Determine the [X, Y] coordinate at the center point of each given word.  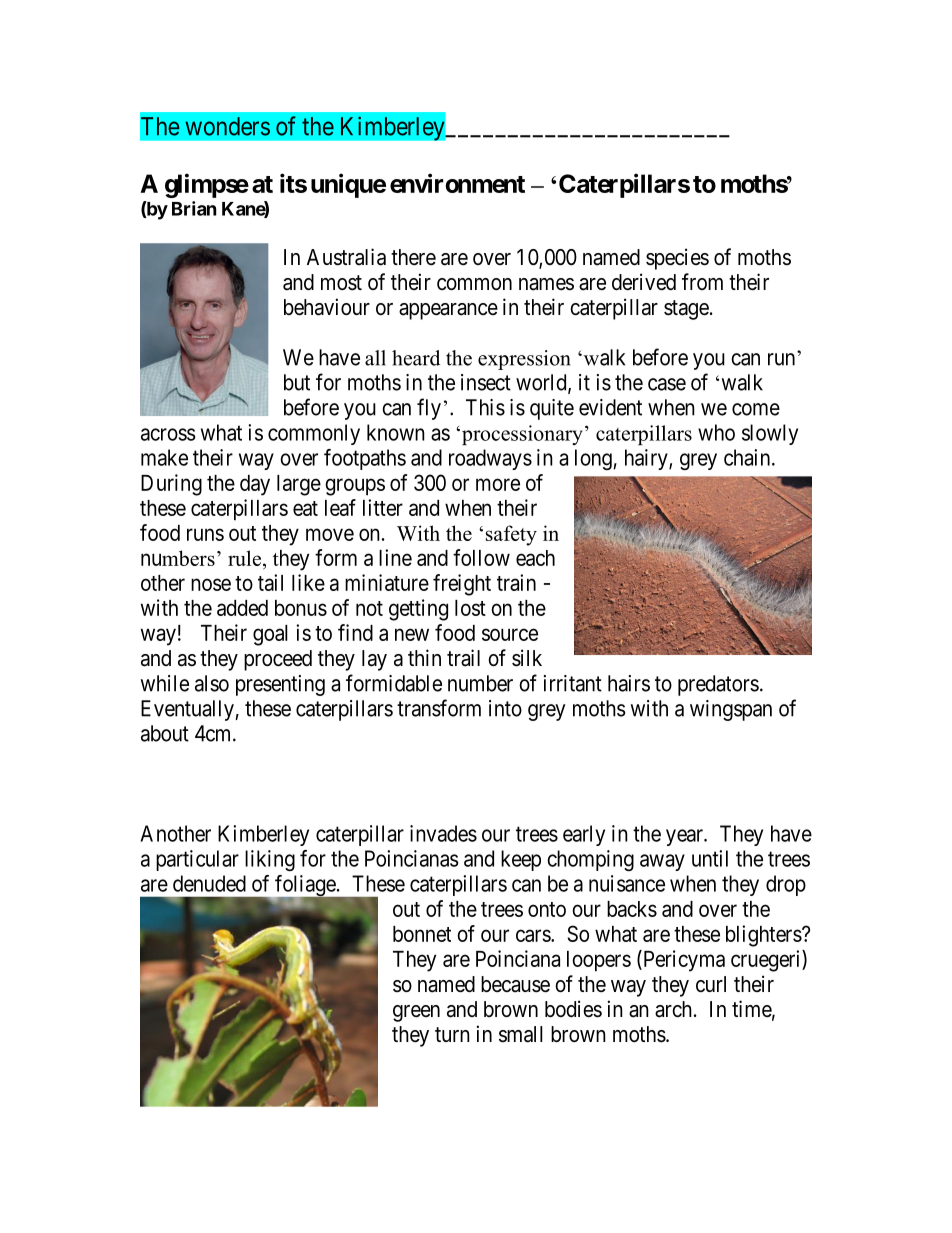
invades [443, 833]
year [686, 837]
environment [457, 183]
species [677, 259]
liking [270, 860]
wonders [228, 126]
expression [524, 360]
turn [452, 1034]
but [297, 382]
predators [718, 685]
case [667, 384]
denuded [209, 883]
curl [711, 984]
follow [481, 557]
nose [211, 584]
